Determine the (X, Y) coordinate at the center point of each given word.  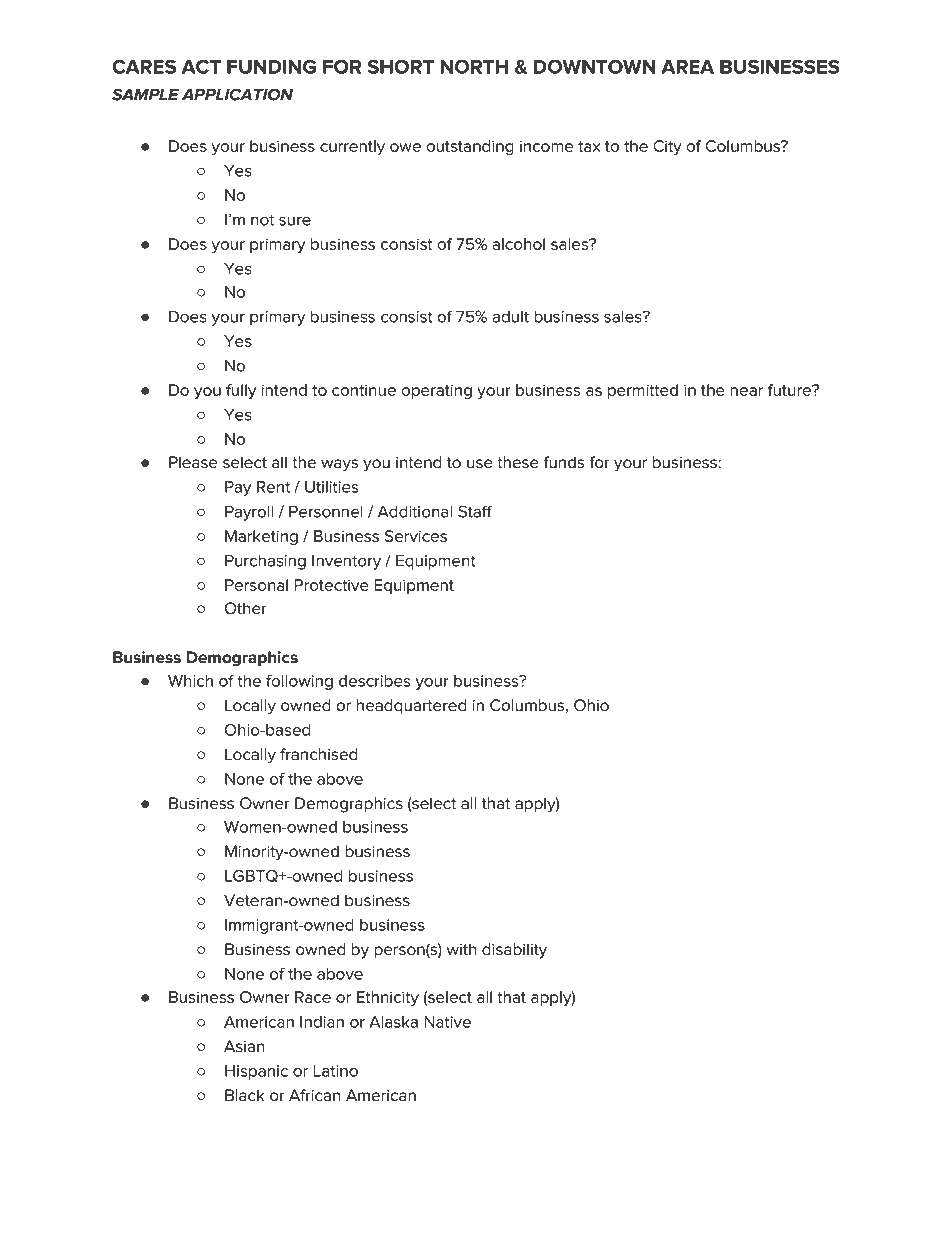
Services (416, 536)
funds (563, 462)
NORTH (474, 66)
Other (246, 608)
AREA (687, 67)
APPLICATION (237, 94)
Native (447, 1022)
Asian (244, 1046)
